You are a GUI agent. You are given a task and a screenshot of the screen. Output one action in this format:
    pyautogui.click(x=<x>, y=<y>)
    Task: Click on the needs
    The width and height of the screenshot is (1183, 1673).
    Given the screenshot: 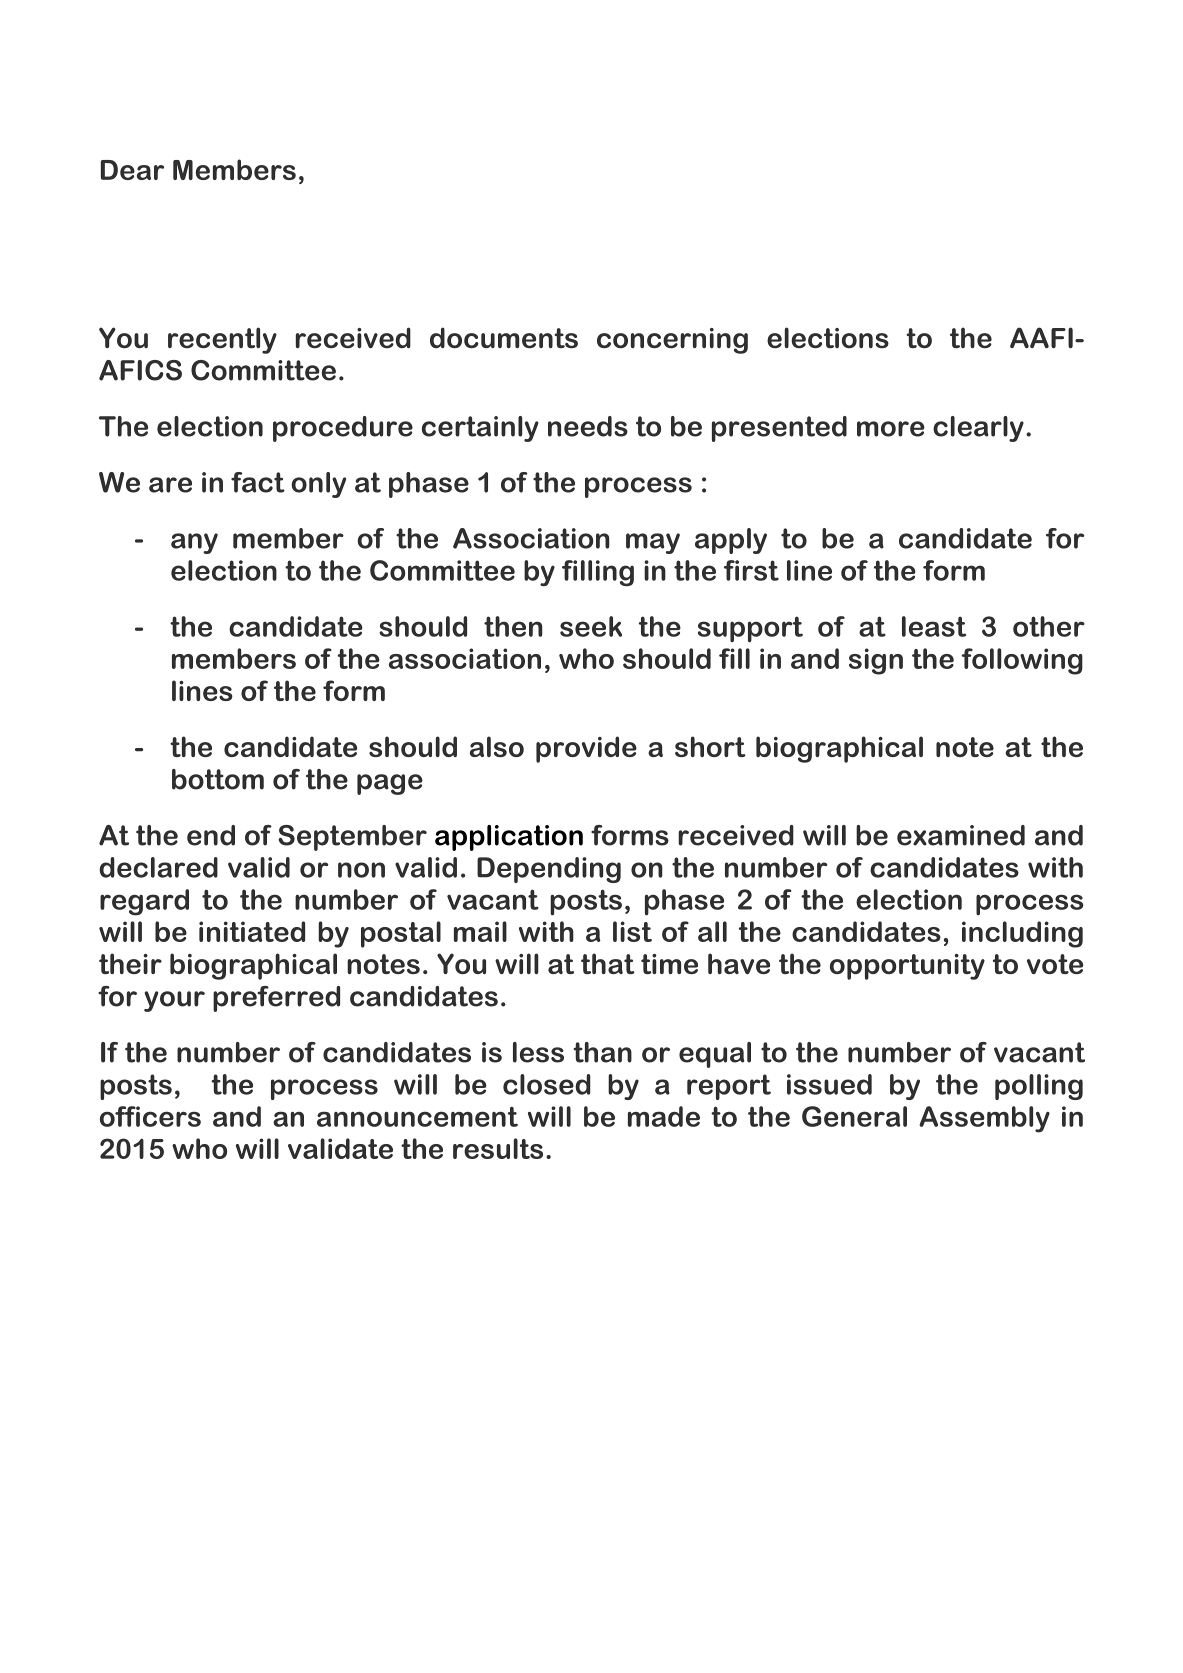 What is the action you would take?
    pyautogui.click(x=588, y=426)
